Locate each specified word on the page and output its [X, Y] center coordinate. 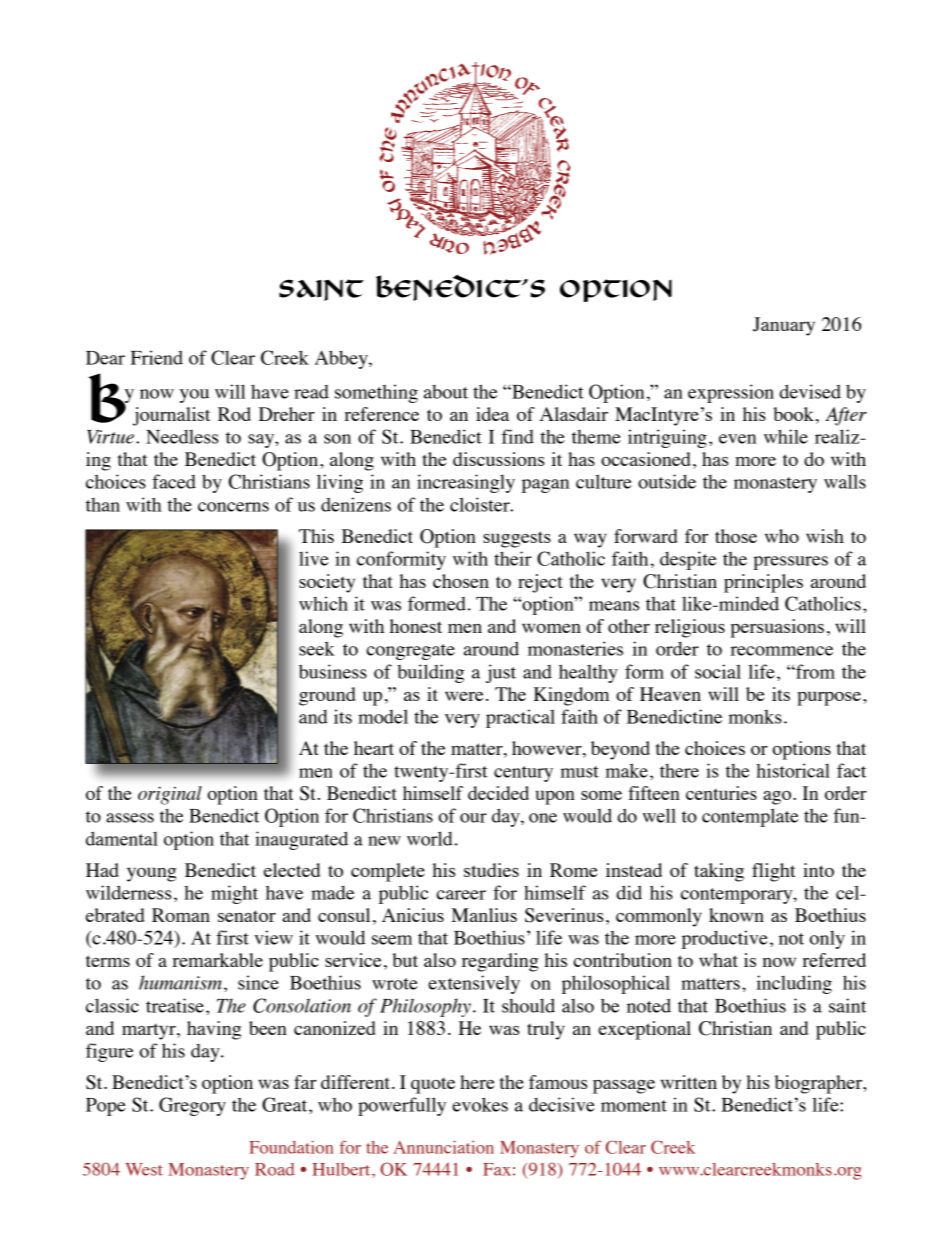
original [170, 795]
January [784, 326]
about [446, 392]
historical [793, 770]
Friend [157, 357]
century [523, 774]
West [144, 1169]
